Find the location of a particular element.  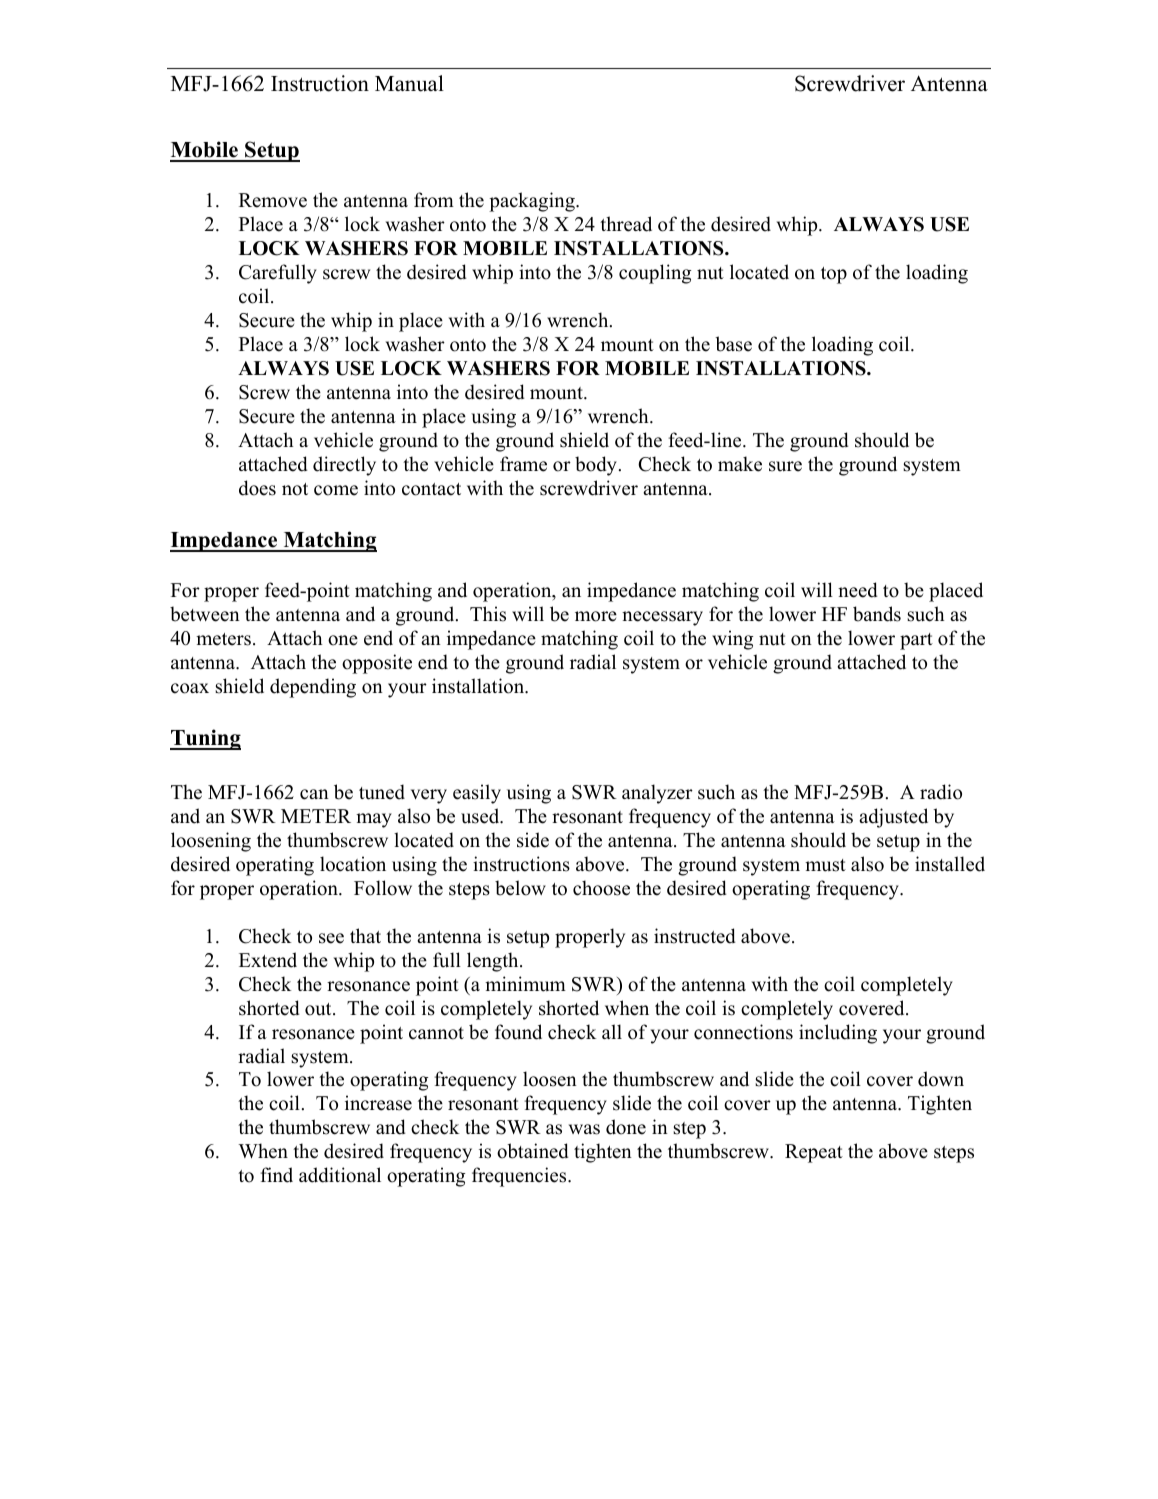

between is located at coordinates (205, 614).
